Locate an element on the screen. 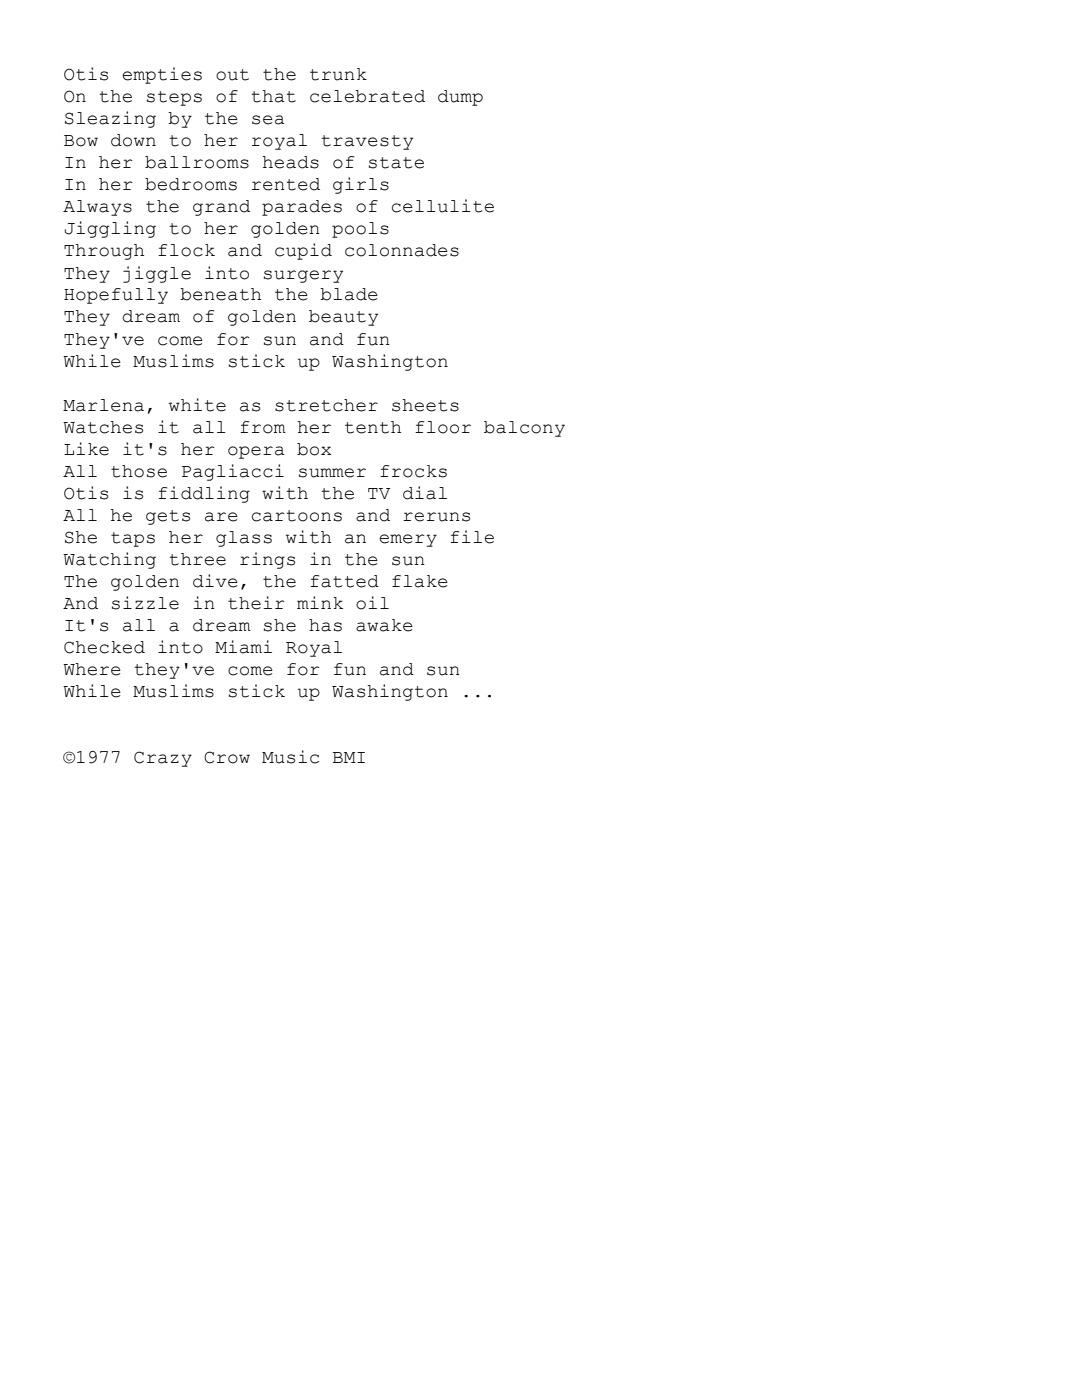  dump is located at coordinates (460, 98).
